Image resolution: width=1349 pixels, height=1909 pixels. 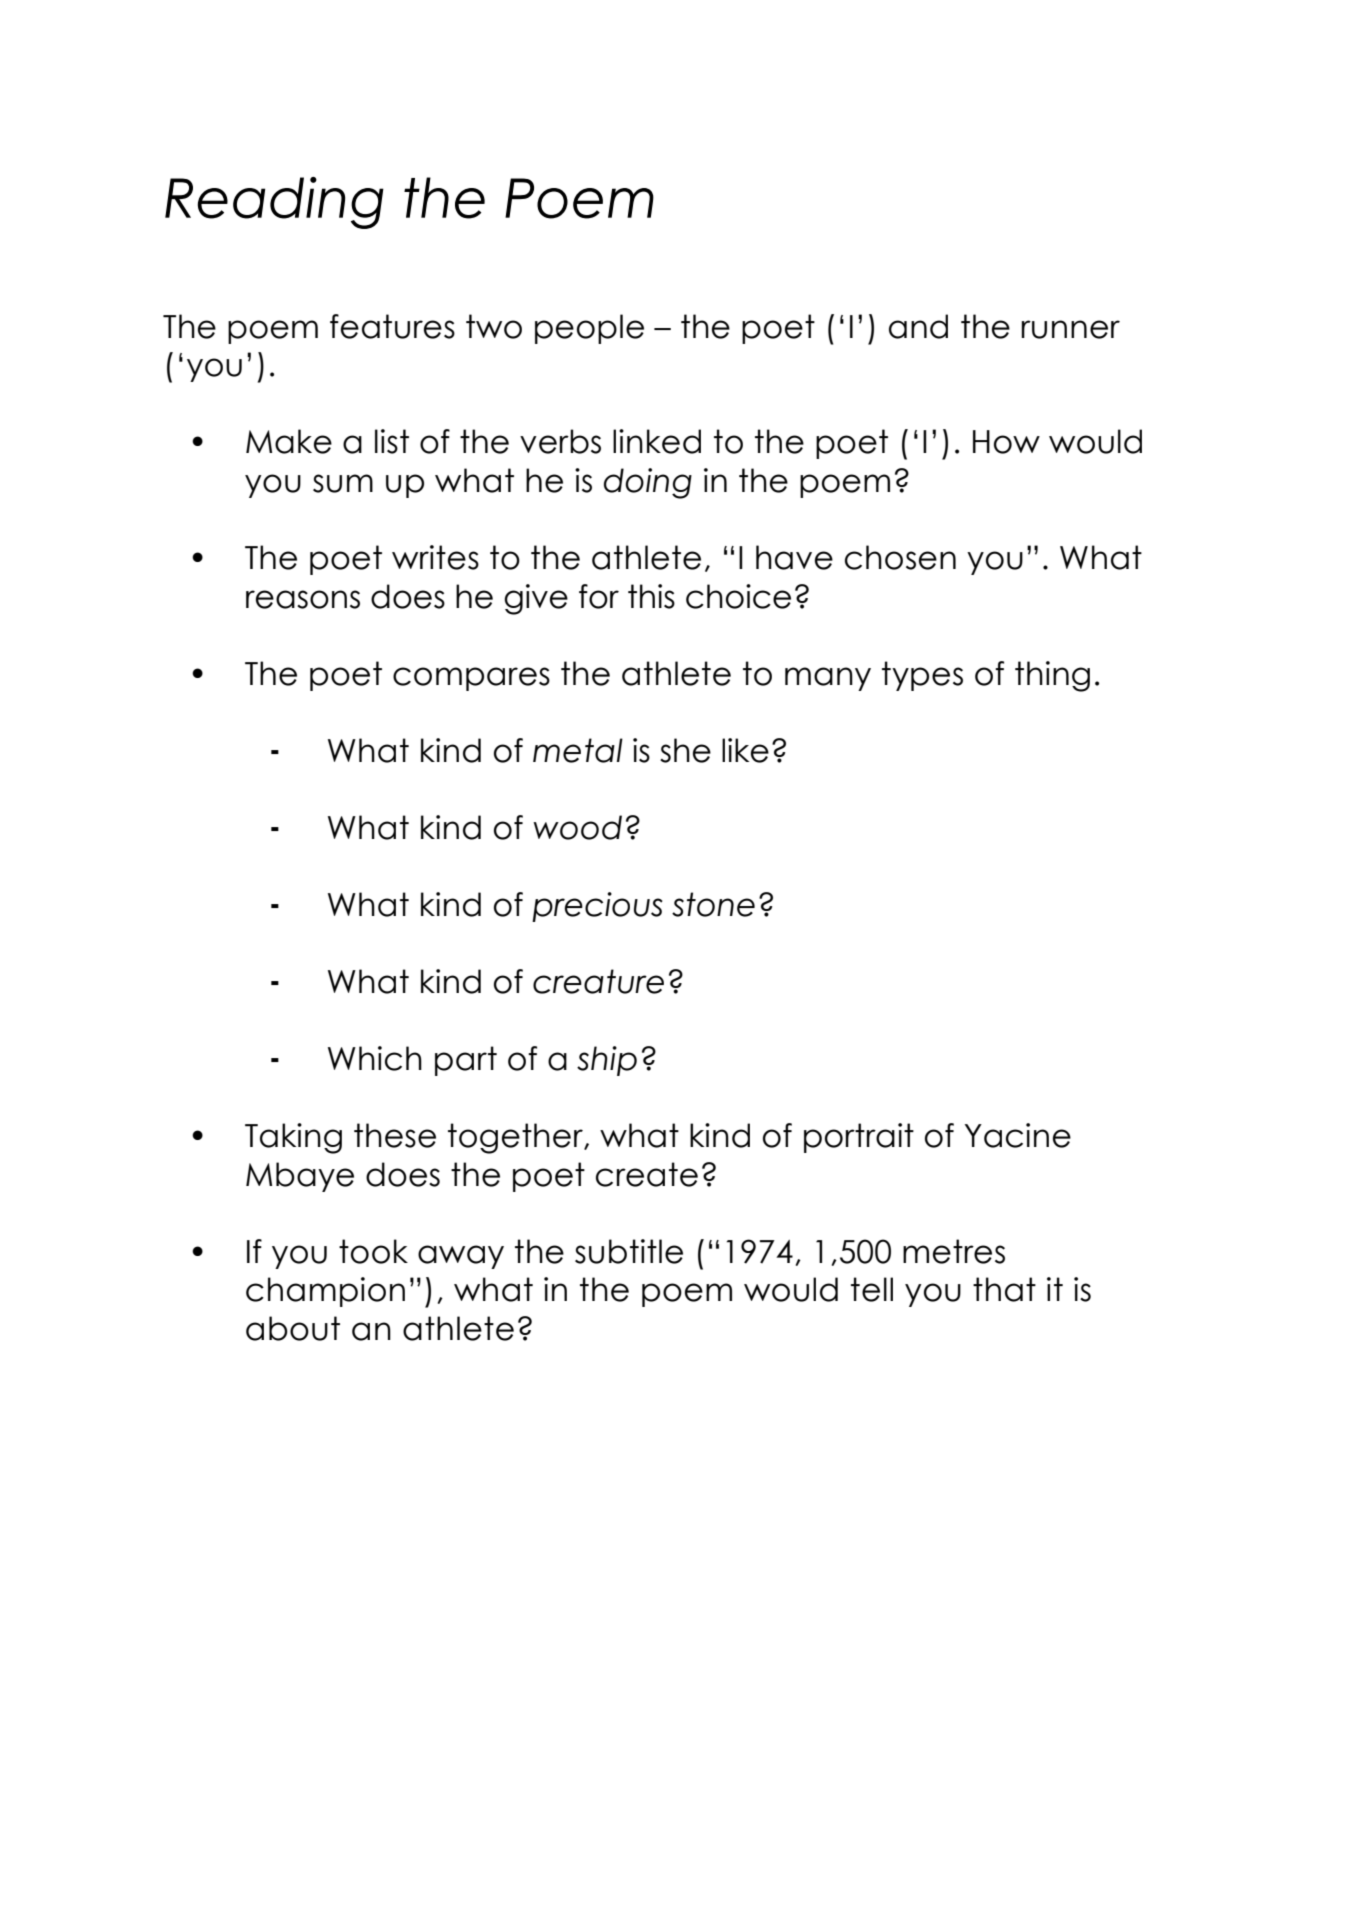 I want to click on people, so click(x=589, y=329).
